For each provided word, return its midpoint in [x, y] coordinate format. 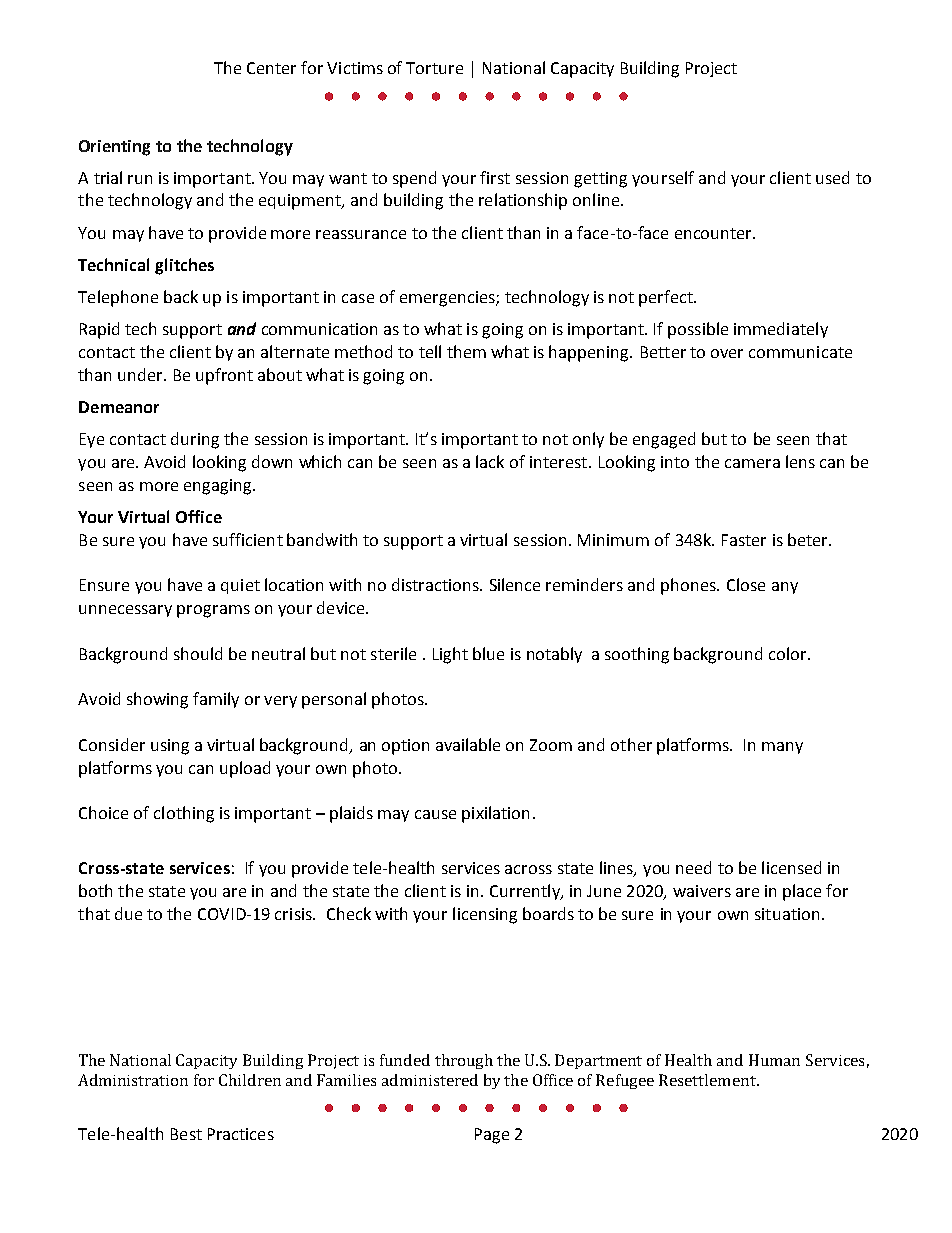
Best [186, 1134]
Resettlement [708, 1080]
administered [430, 1080]
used [832, 177]
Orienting [114, 148]
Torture [434, 68]
